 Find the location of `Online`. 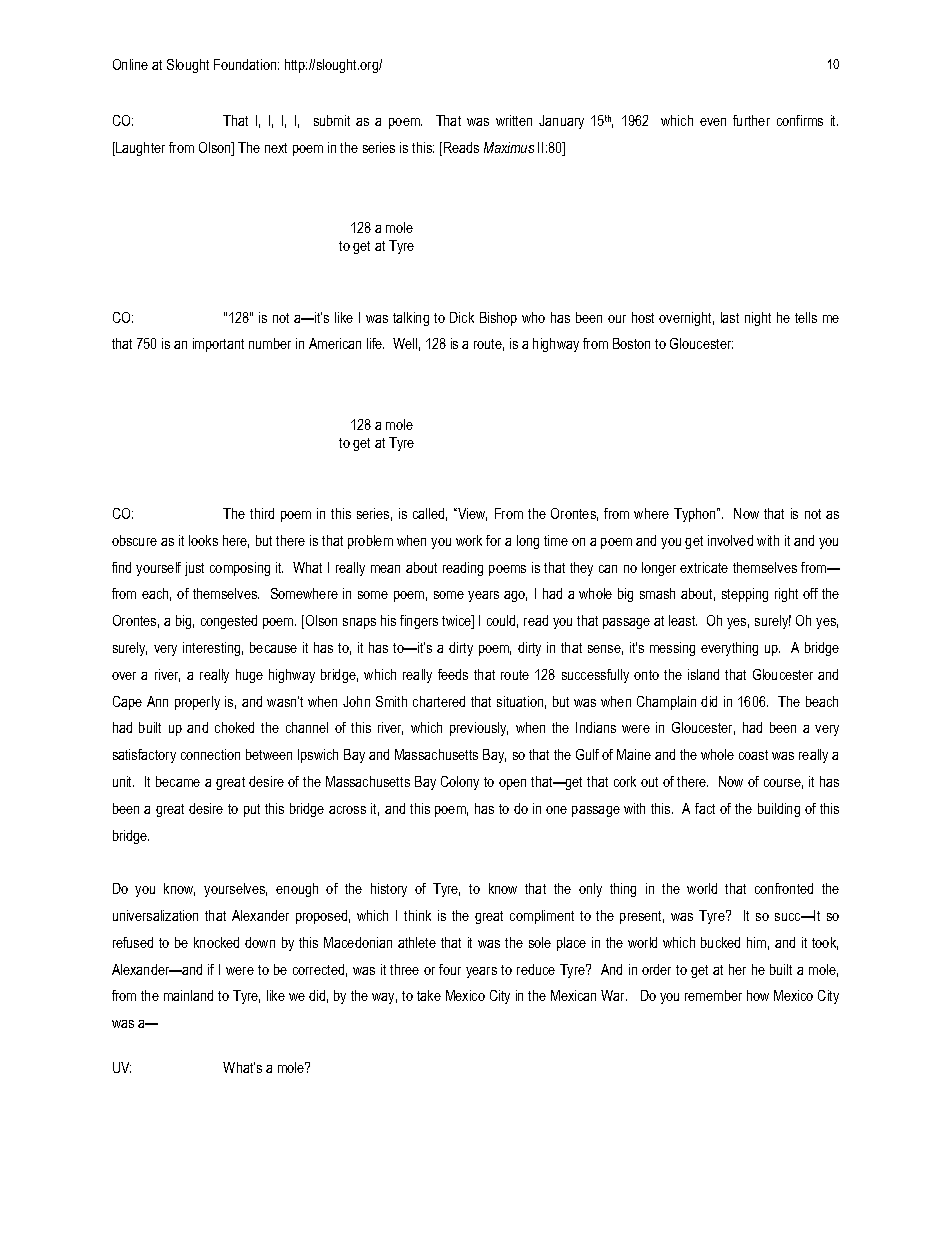

Online is located at coordinates (130, 64).
